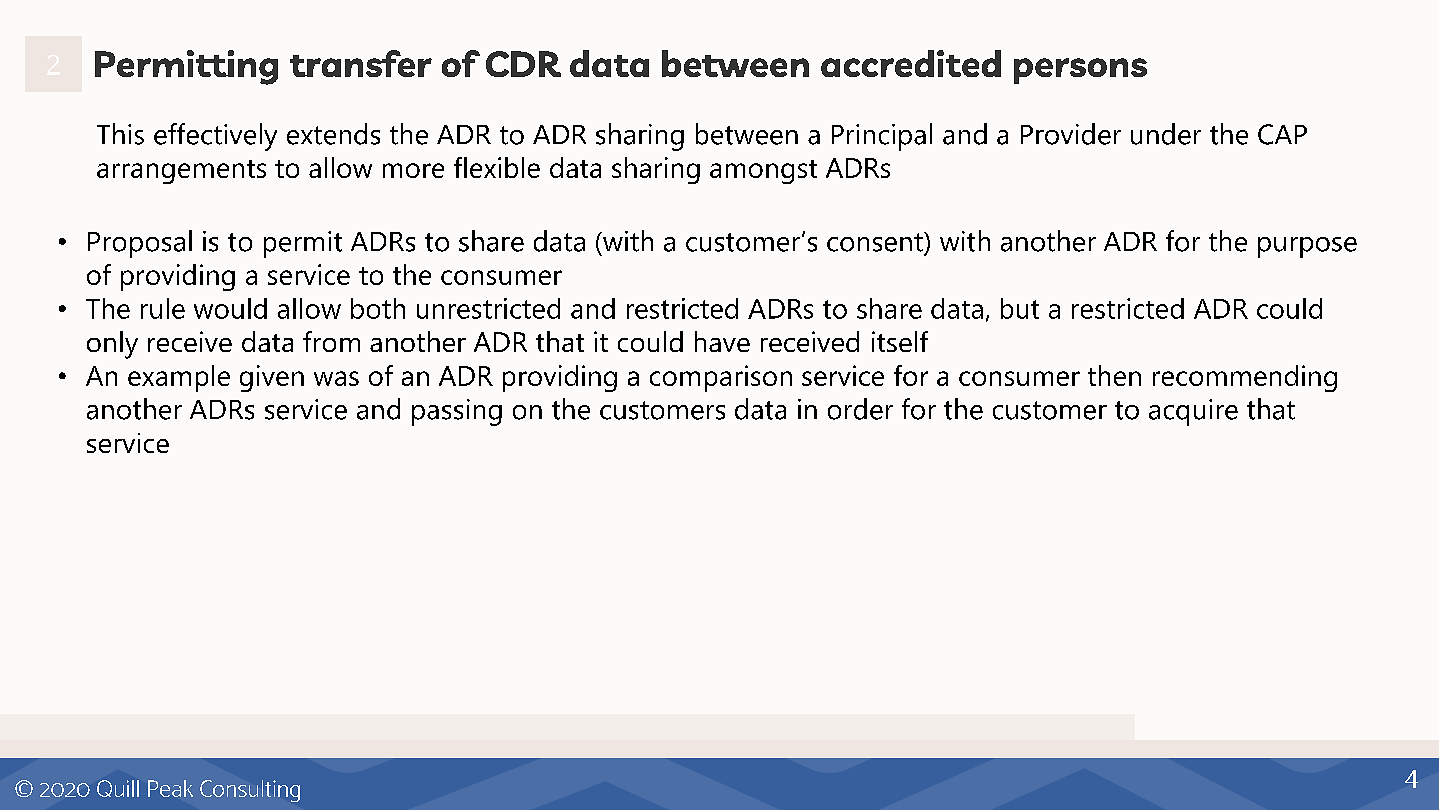  I want to click on passing, so click(457, 412).
